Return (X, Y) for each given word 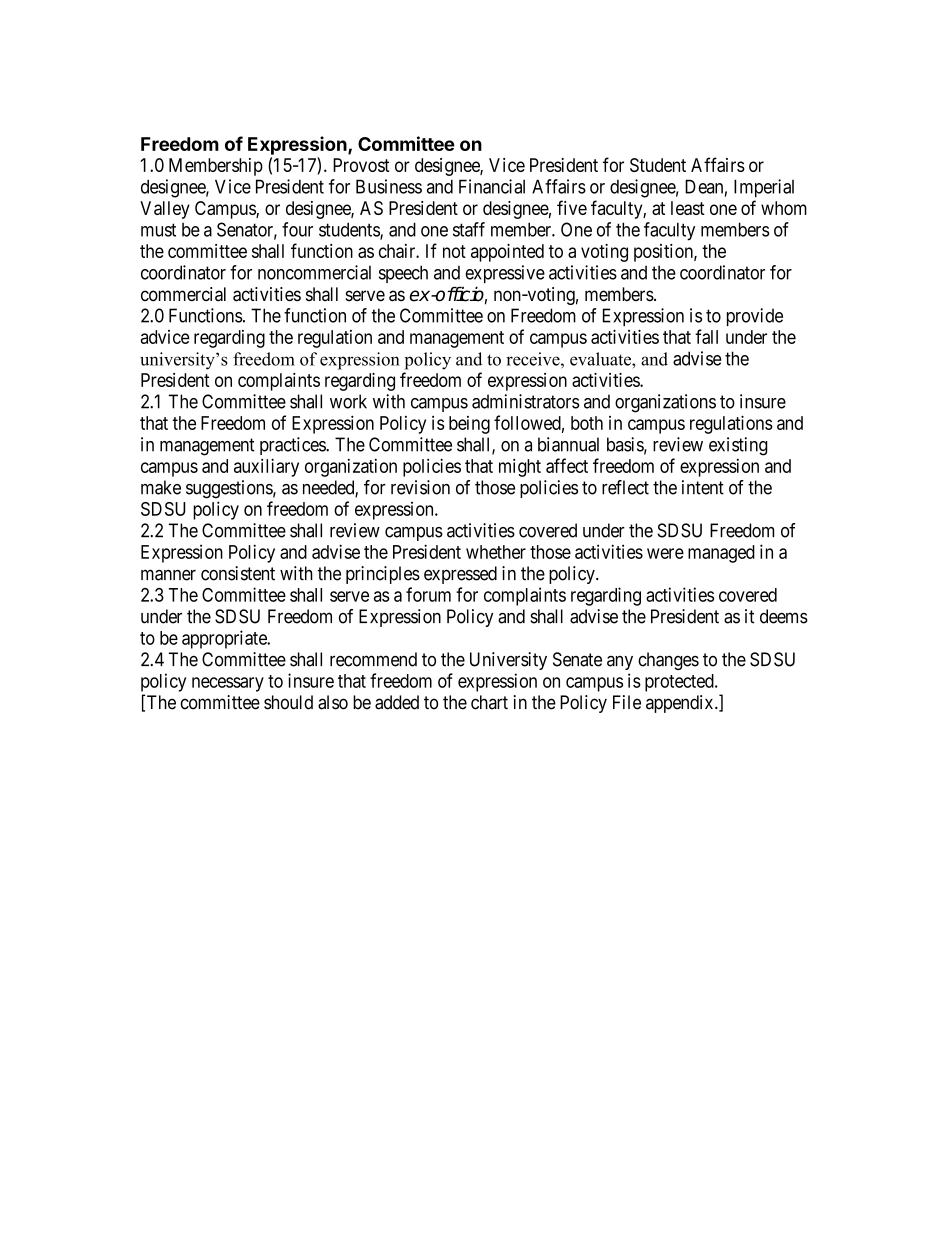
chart (489, 702)
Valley (165, 210)
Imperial (764, 188)
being (469, 425)
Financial (492, 186)
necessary (228, 684)
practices (293, 446)
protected (680, 683)
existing (738, 446)
